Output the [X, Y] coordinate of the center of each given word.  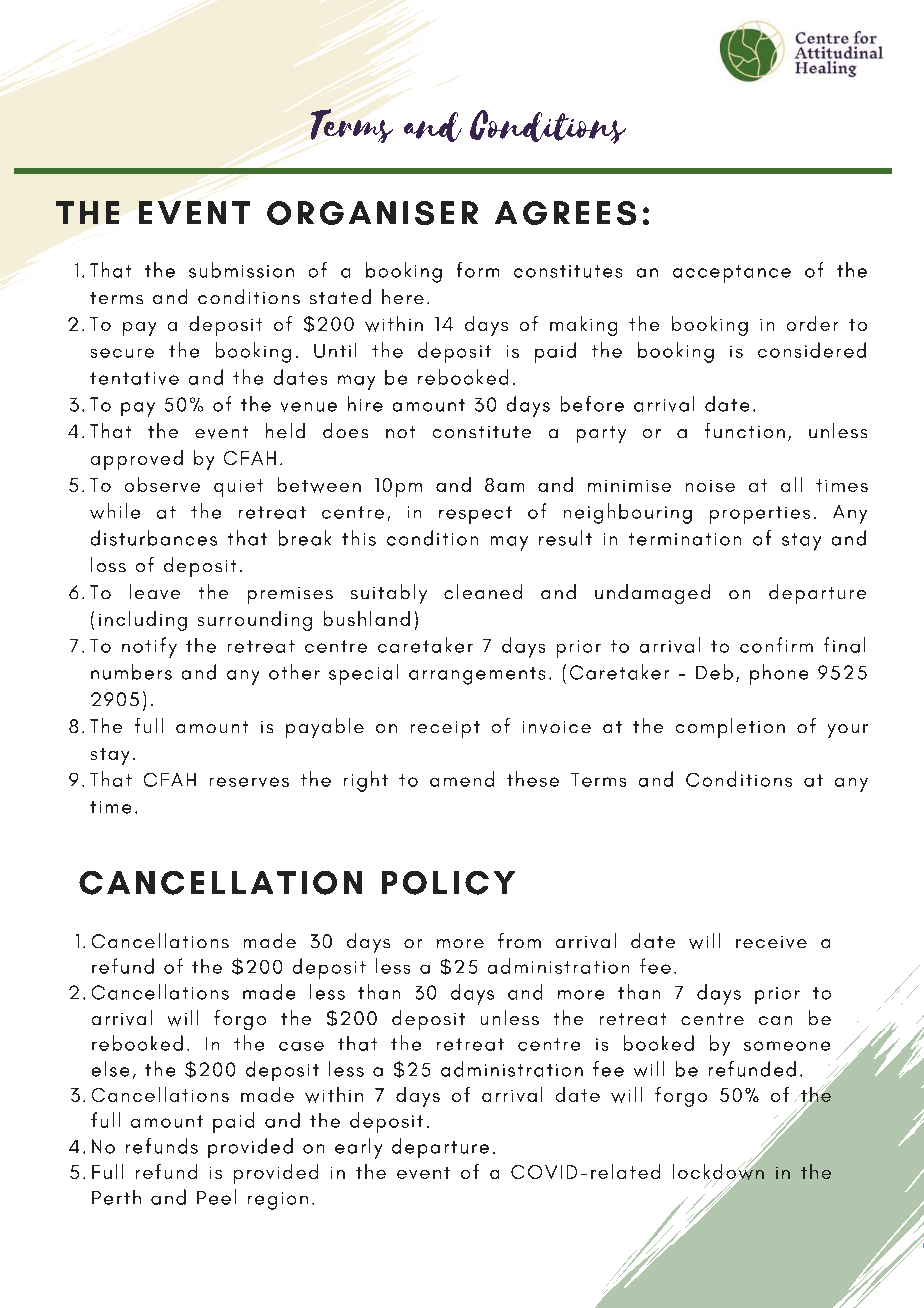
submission [241, 270]
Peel [216, 1197]
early [358, 1148]
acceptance [732, 274]
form [478, 270]
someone [787, 1046]
